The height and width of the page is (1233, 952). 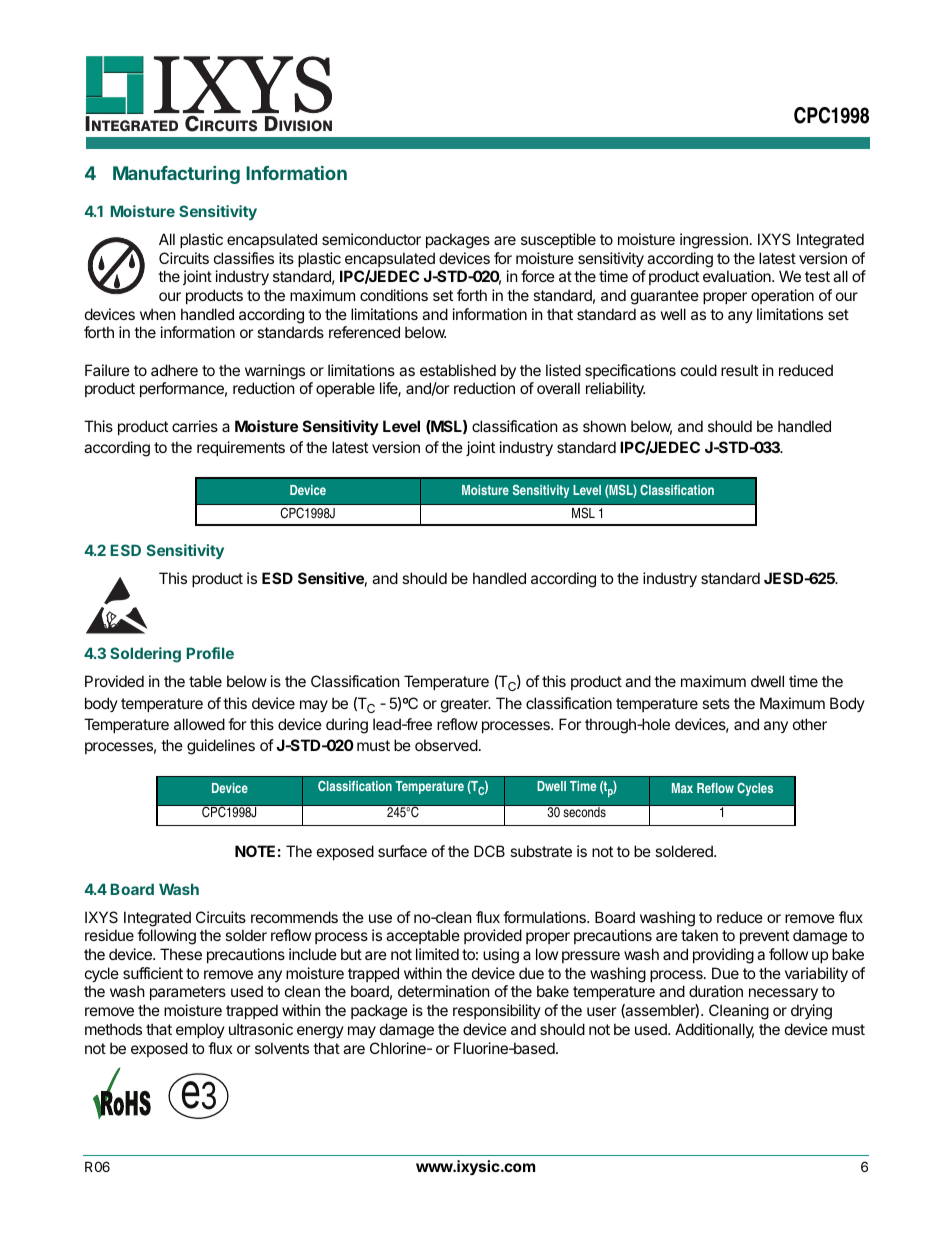 What do you see at coordinates (714, 1030) in the page?
I see `Additionally` at bounding box center [714, 1030].
